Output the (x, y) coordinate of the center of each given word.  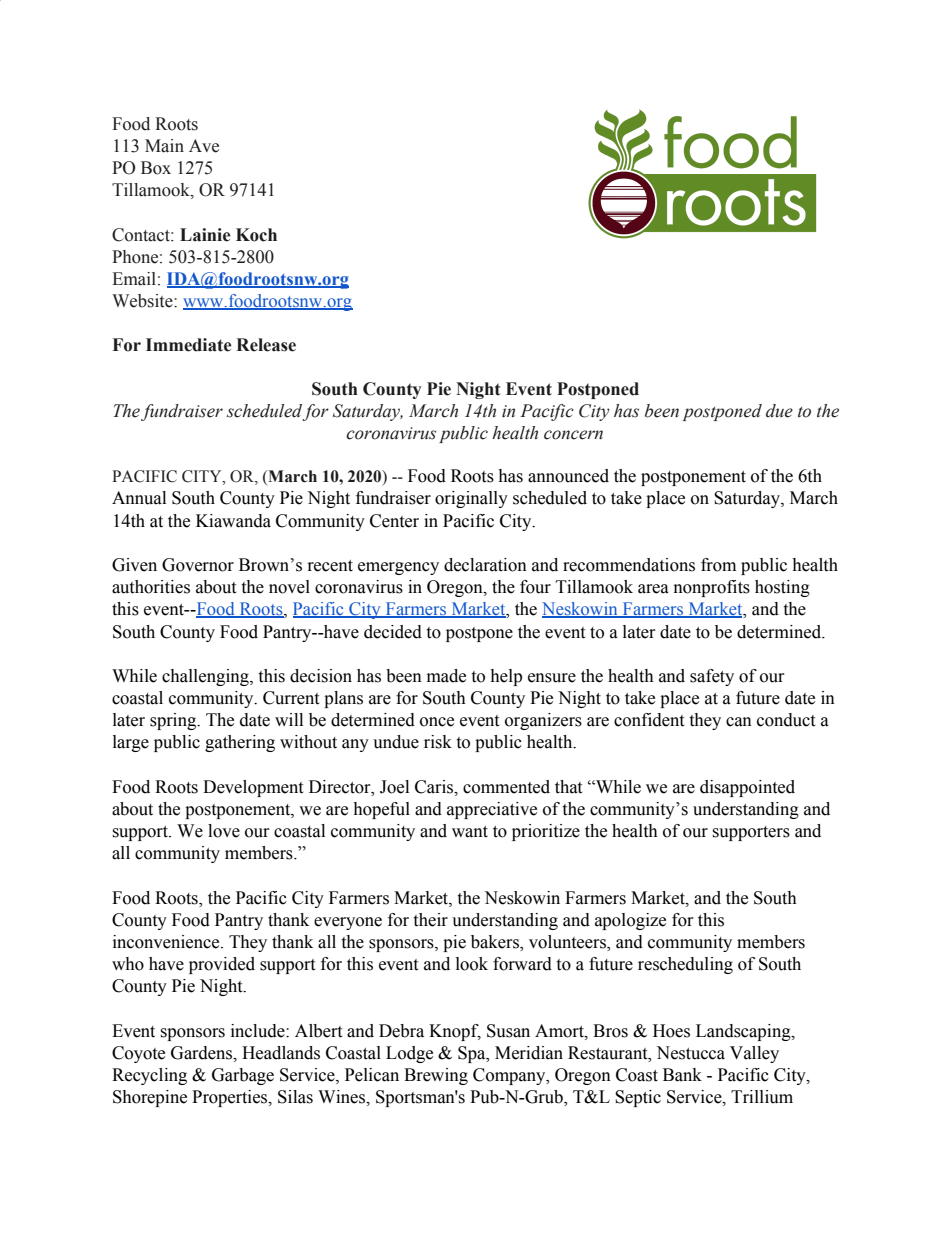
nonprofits (712, 588)
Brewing (436, 1076)
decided (393, 632)
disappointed (747, 788)
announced (568, 476)
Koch (256, 235)
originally (471, 499)
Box (156, 168)
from (718, 565)
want (470, 832)
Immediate (188, 345)
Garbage (243, 1076)
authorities (151, 587)
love (224, 831)
